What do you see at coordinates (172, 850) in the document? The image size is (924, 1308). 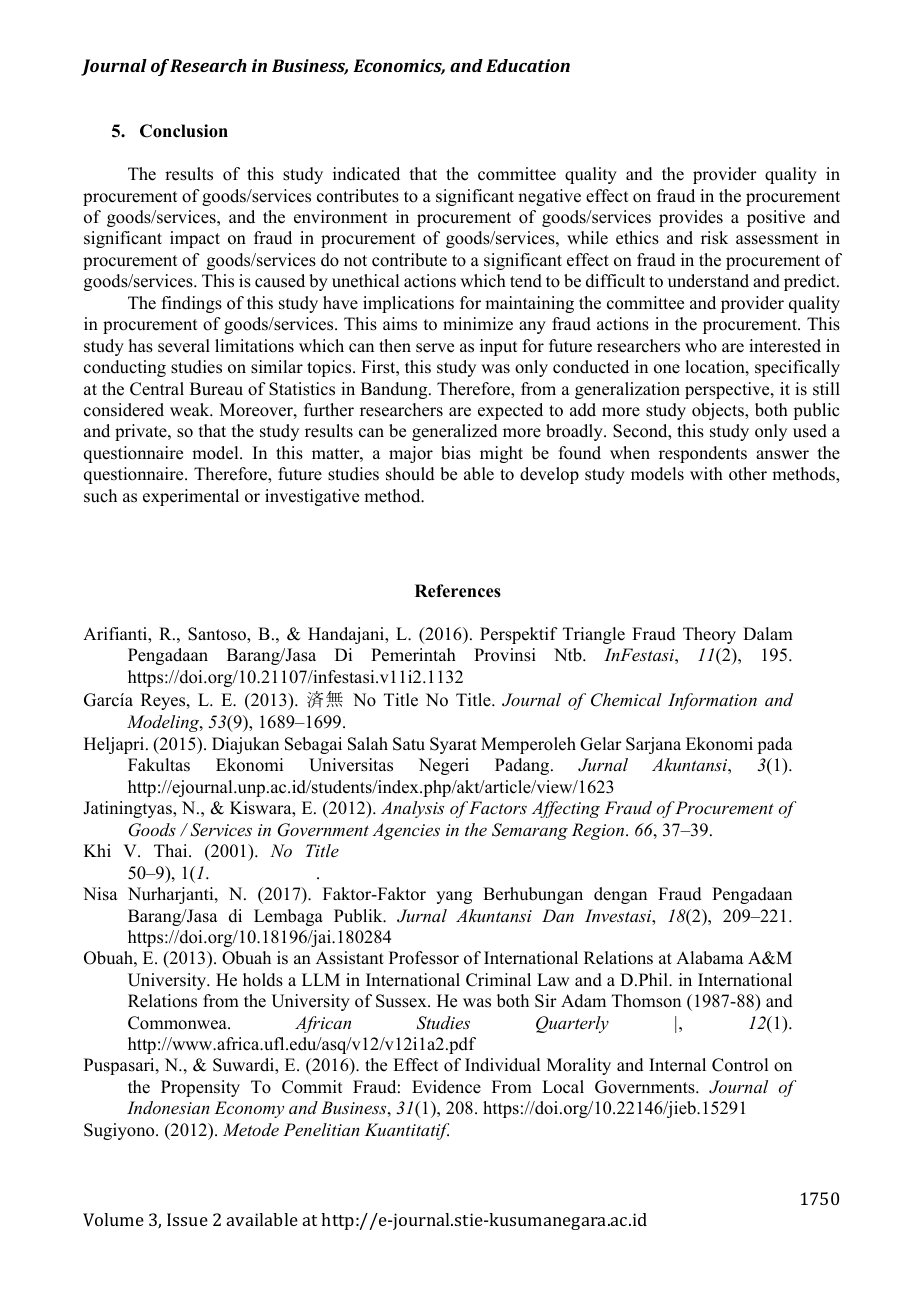 I see `Thai` at bounding box center [172, 850].
